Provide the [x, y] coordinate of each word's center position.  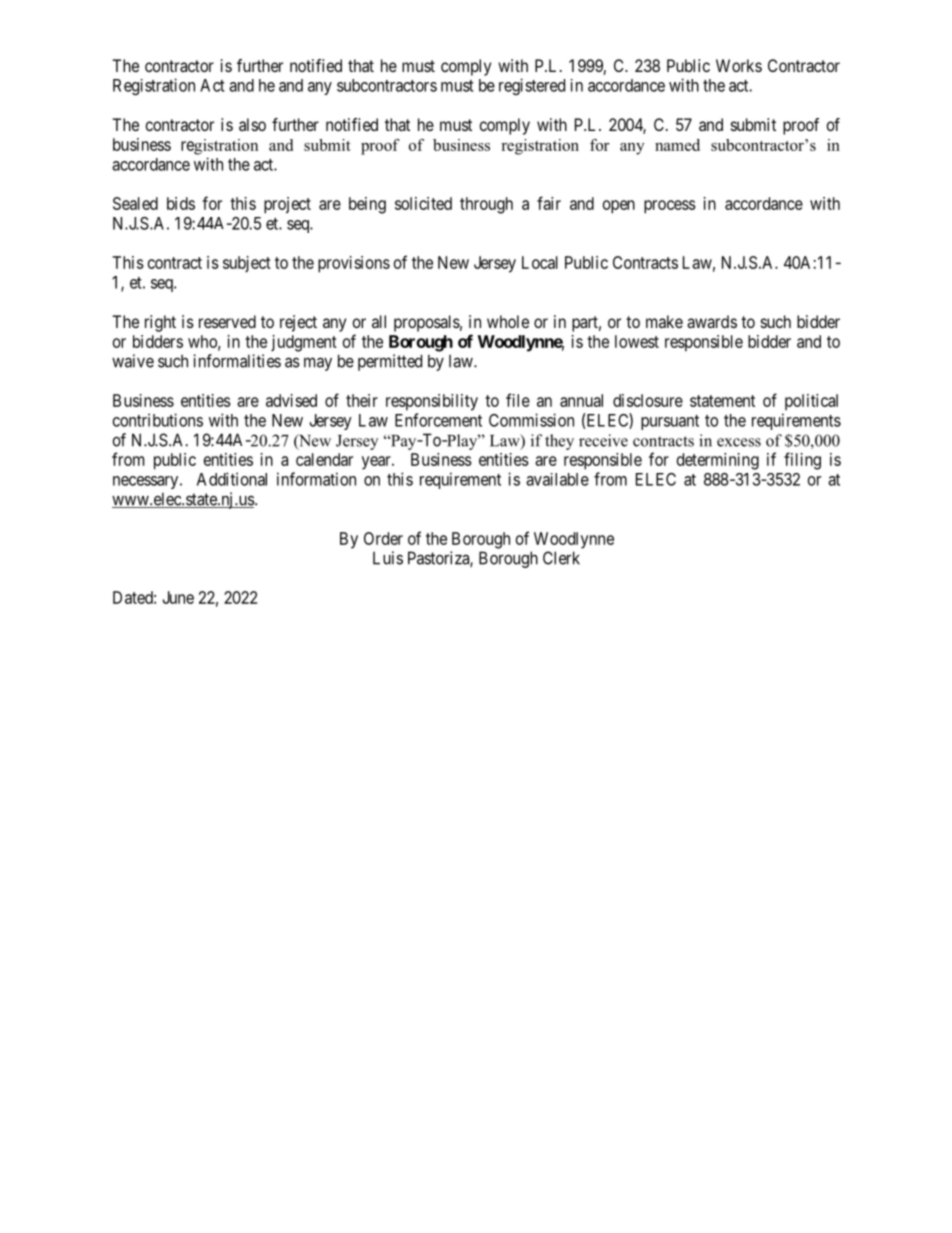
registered [532, 86]
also [252, 124]
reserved [227, 321]
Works [739, 65]
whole [508, 321]
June [178, 597]
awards [712, 321]
